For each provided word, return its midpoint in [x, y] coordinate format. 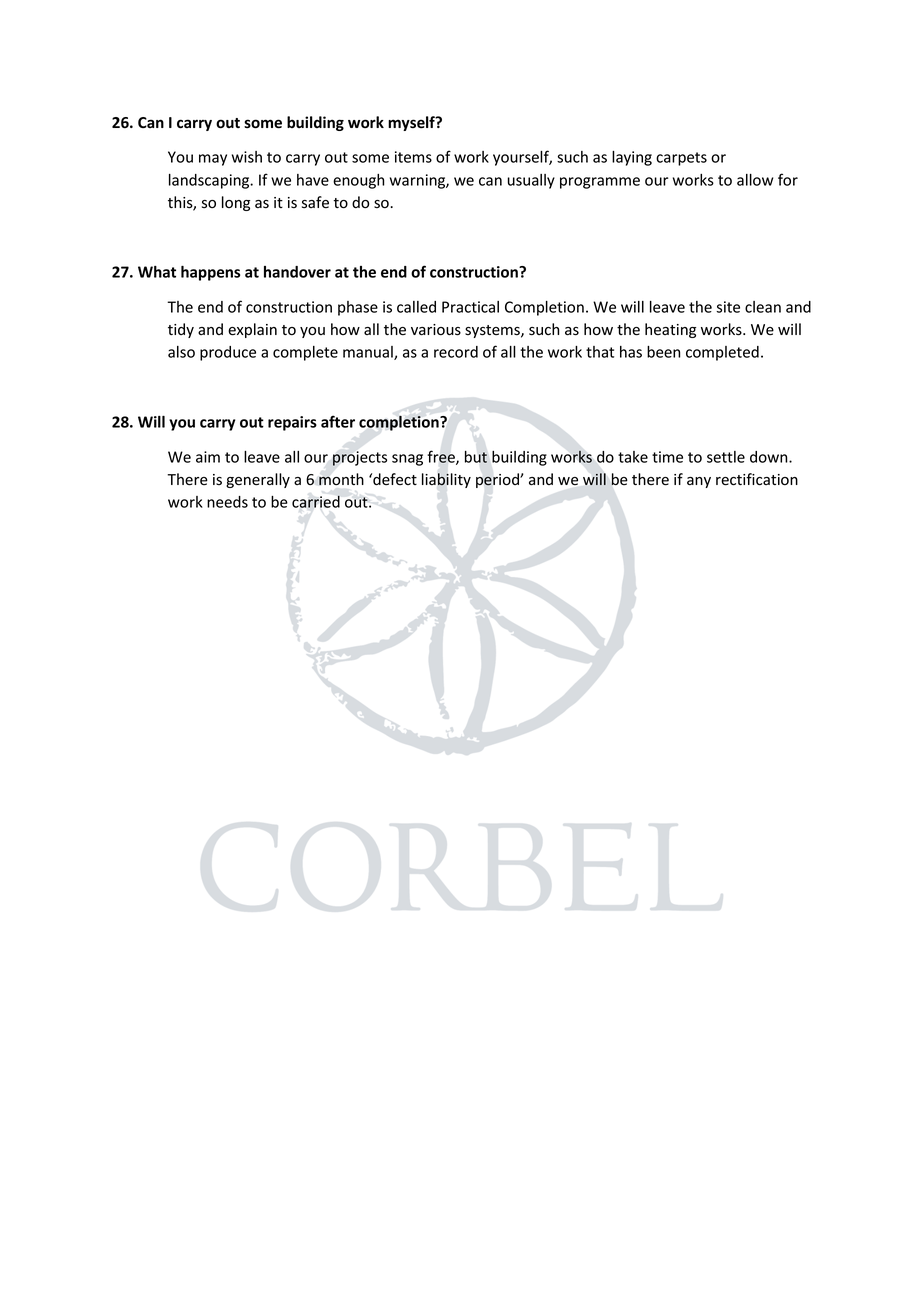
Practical [470, 307]
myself [412, 123]
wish [247, 157]
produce [228, 353]
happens [210, 273]
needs [227, 502]
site [728, 307]
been [663, 352]
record [456, 352]
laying [632, 158]
